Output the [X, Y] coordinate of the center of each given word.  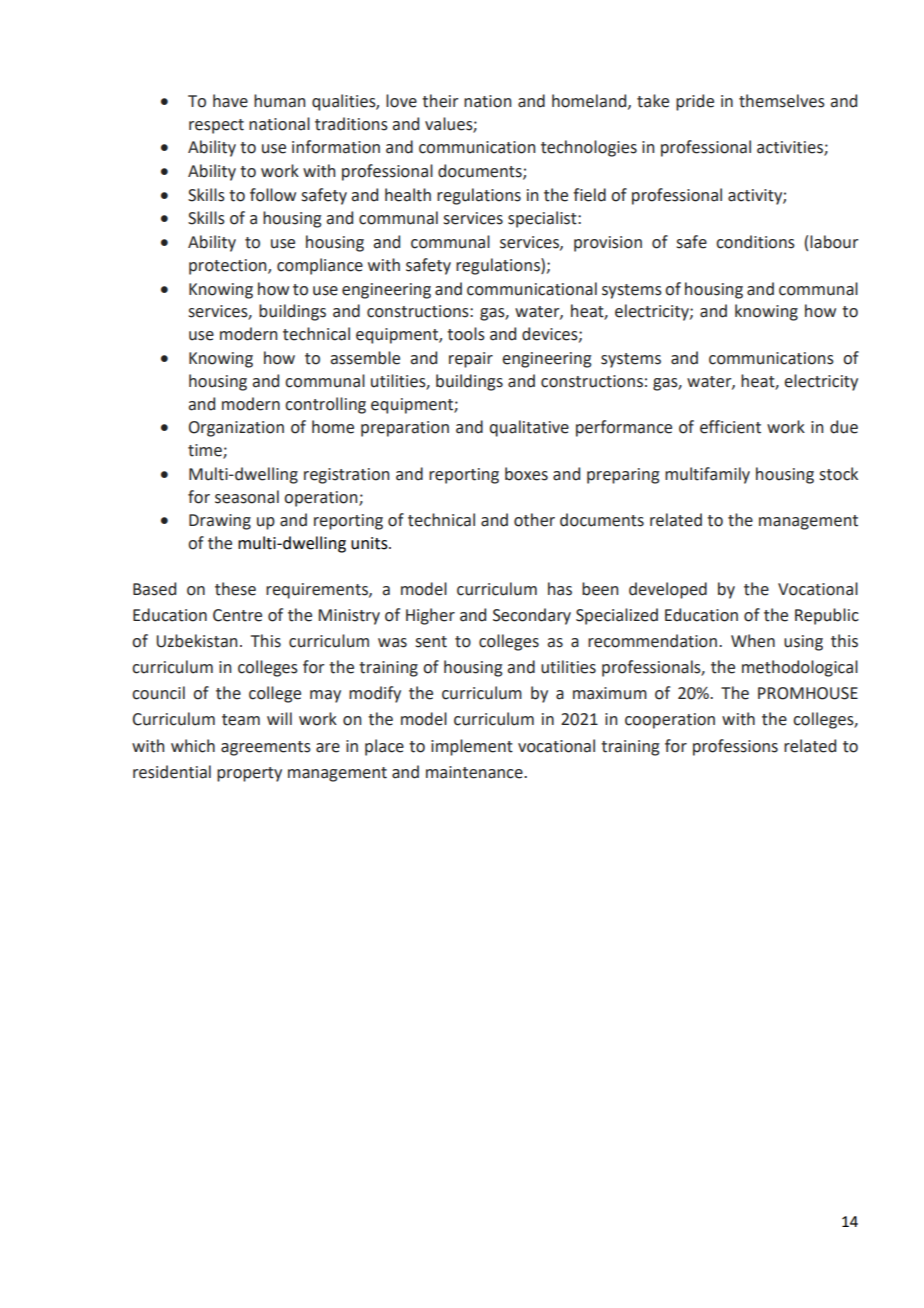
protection [229, 267]
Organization [236, 429]
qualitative [529, 428]
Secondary [532, 616]
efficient [730, 427]
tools [466, 334]
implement [472, 747]
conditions [755, 242]
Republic [827, 616]
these [235, 589]
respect [216, 126]
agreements [266, 748]
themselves [782, 101]
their [440, 101]
